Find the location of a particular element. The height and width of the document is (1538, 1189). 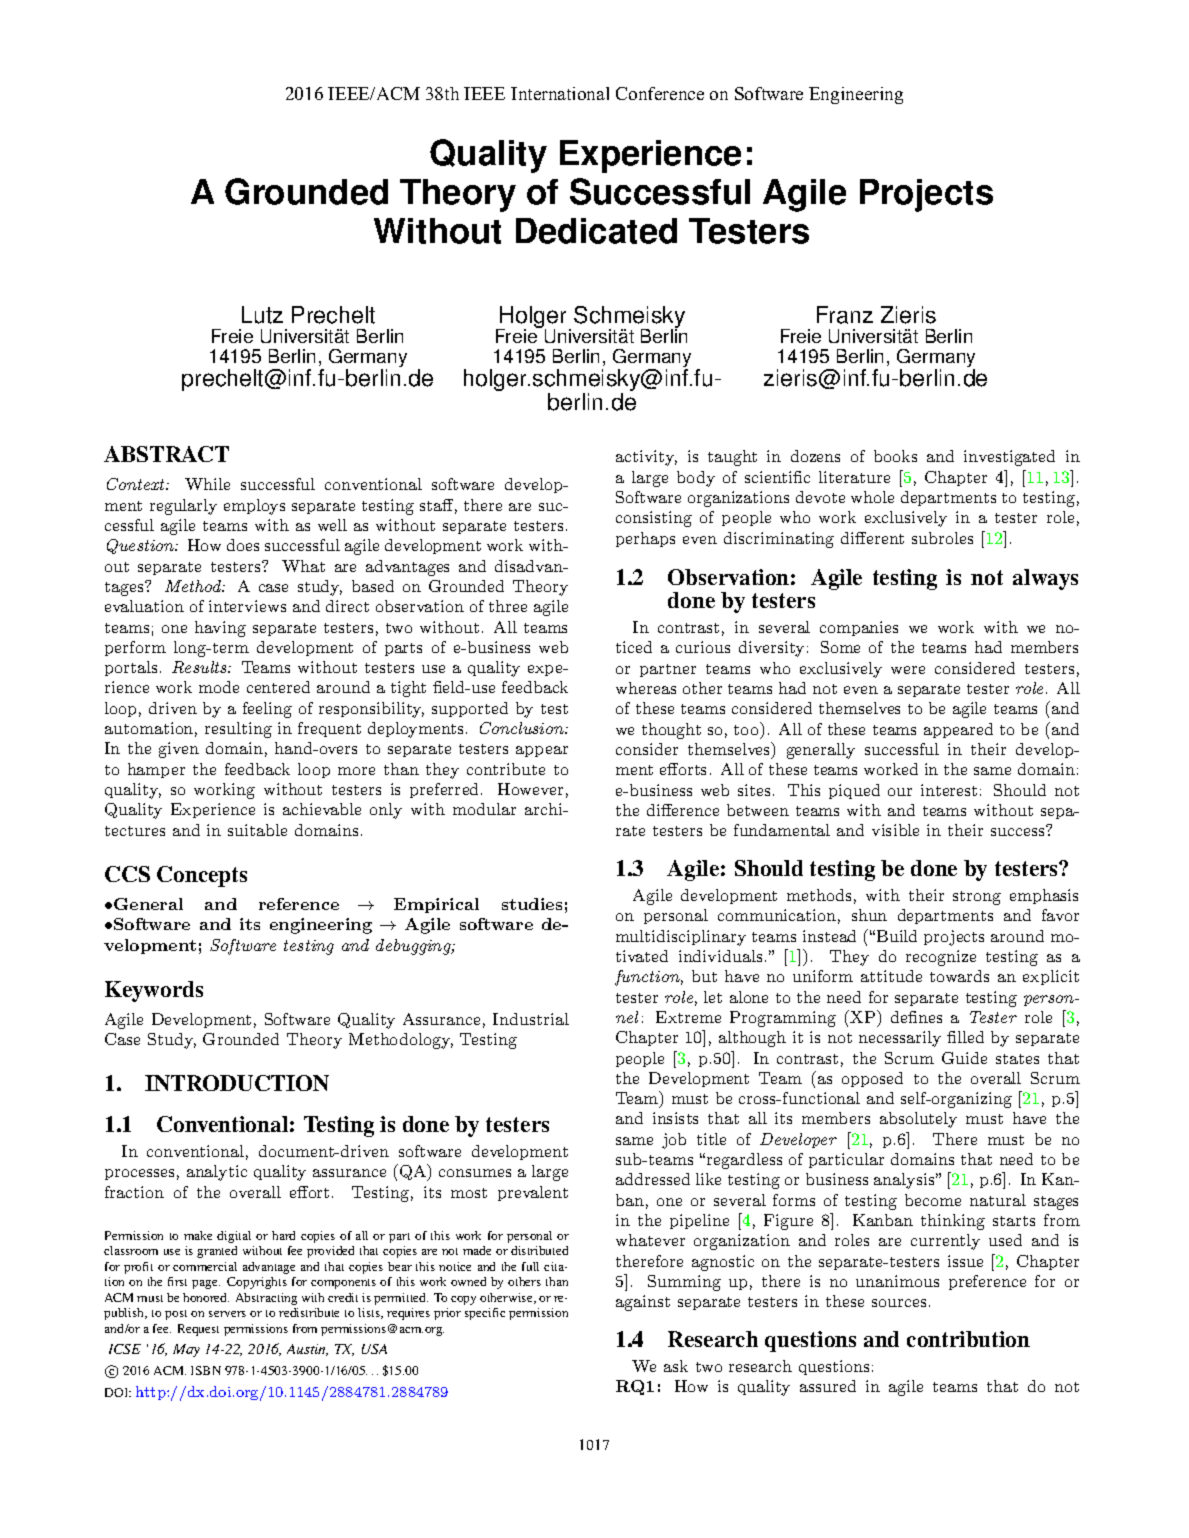

Industrial is located at coordinates (531, 1019).
